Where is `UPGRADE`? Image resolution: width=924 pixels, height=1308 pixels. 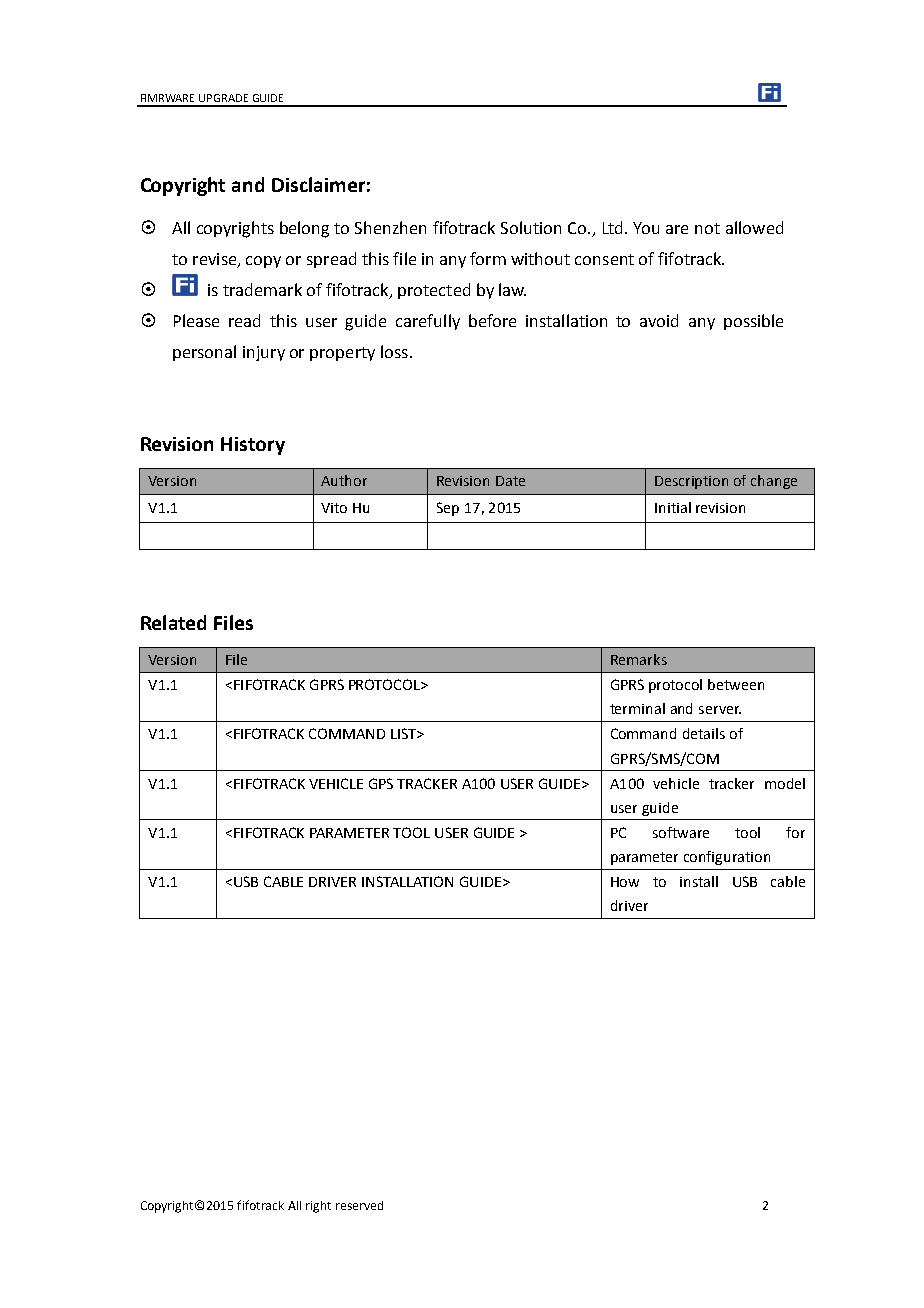 UPGRADE is located at coordinates (223, 98).
